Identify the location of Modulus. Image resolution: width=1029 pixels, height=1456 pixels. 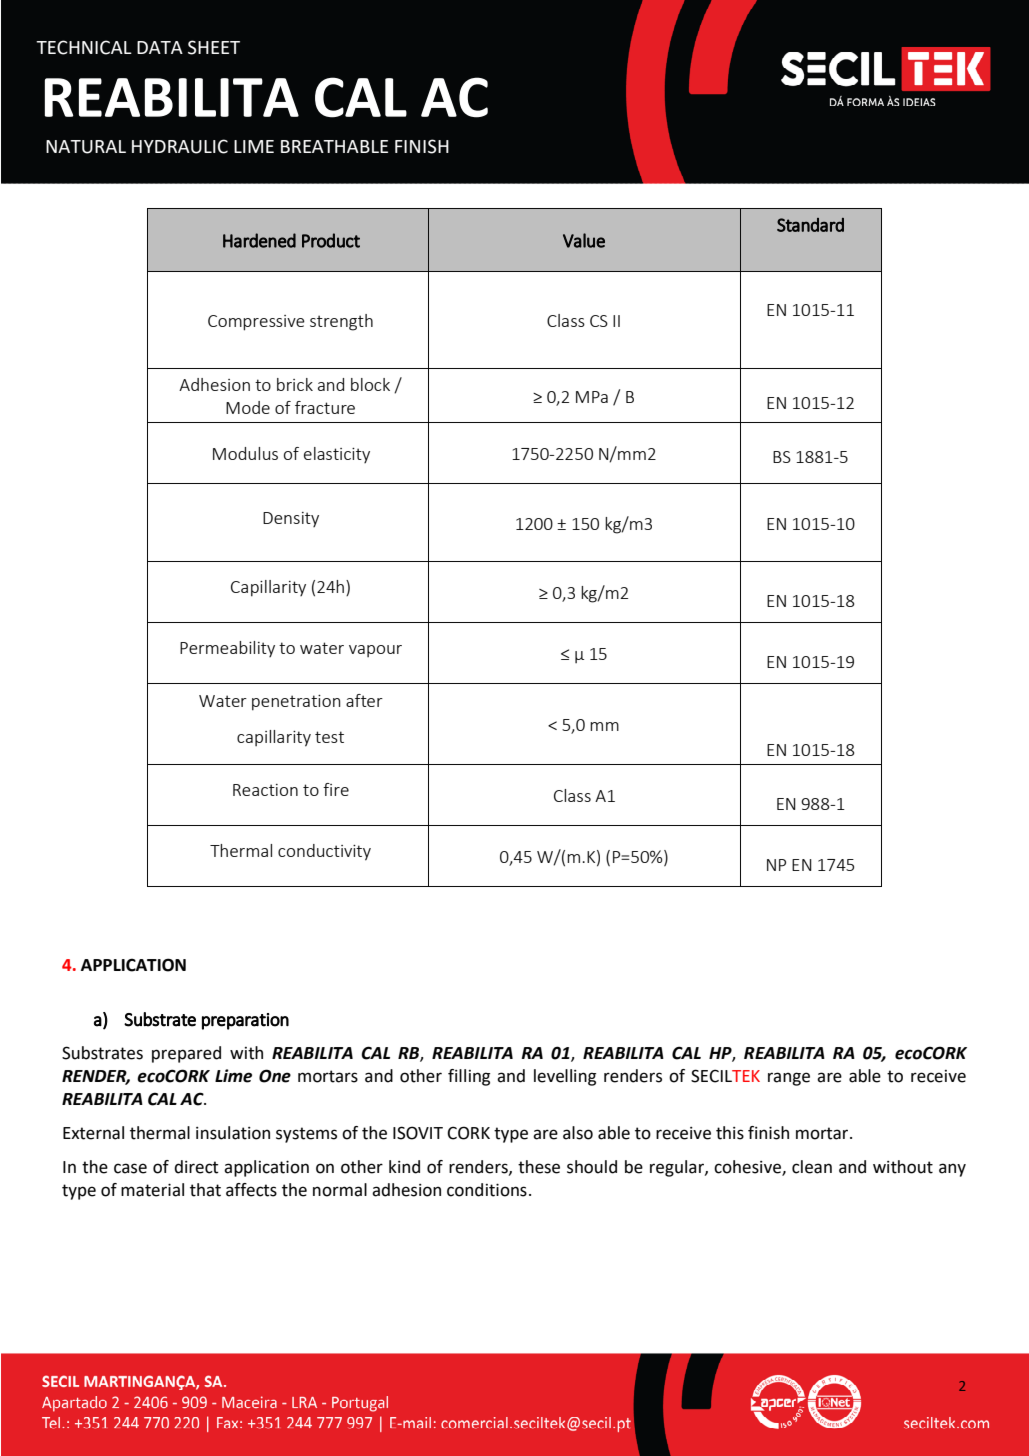
(245, 453).
